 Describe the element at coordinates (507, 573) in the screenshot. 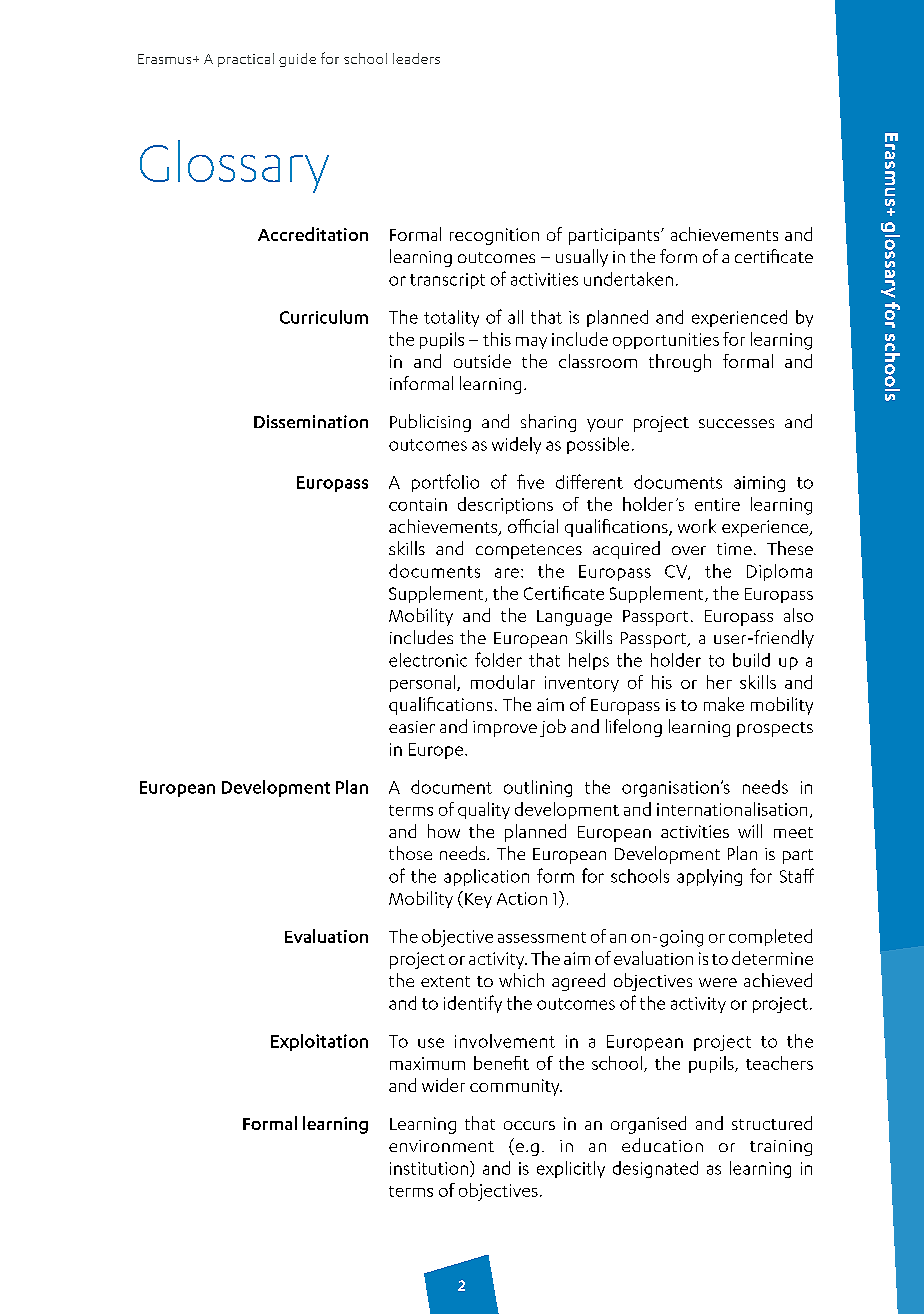

I see `are` at that location.
